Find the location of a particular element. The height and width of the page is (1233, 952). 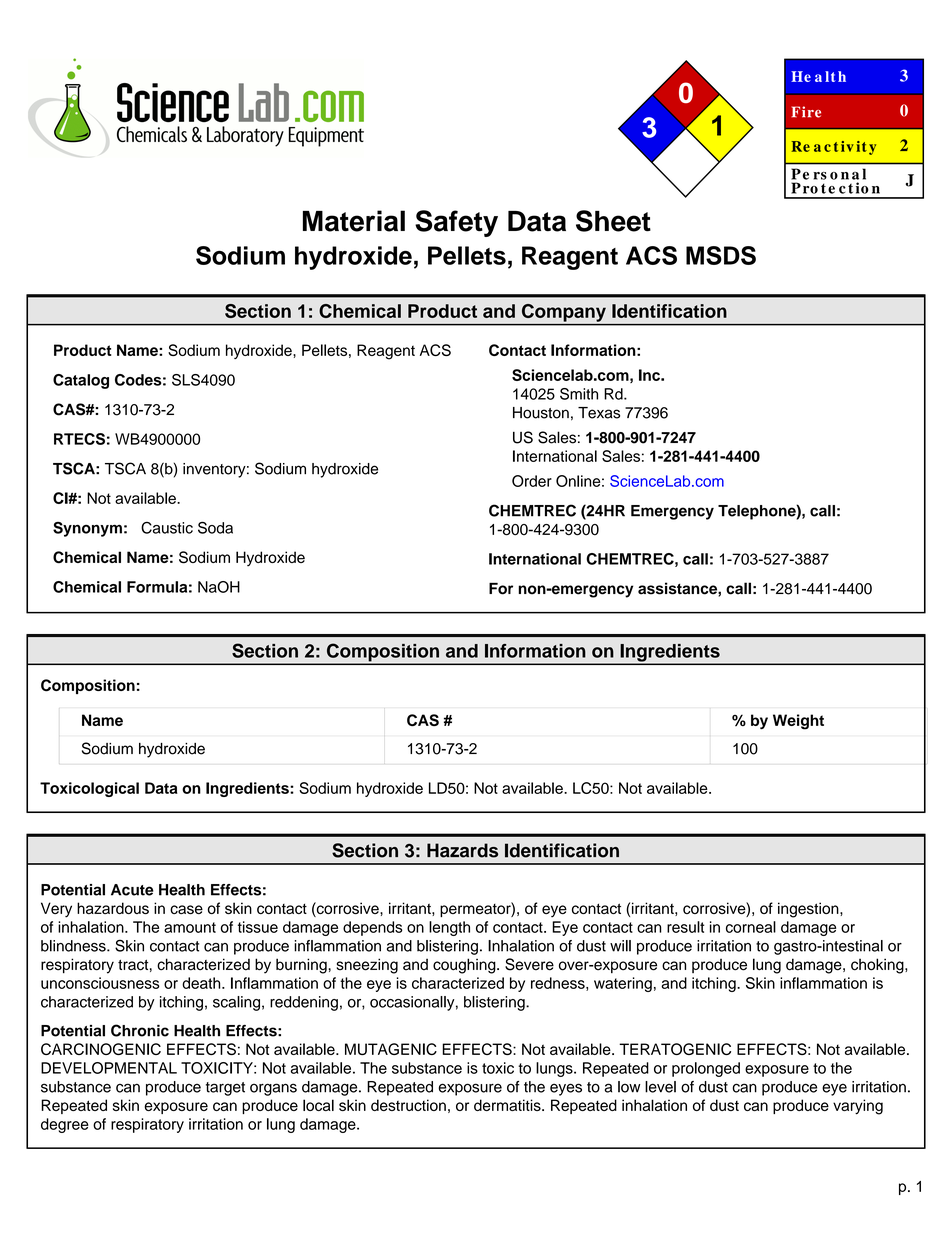

DEVELOPMENTAL is located at coordinates (109, 1068).
